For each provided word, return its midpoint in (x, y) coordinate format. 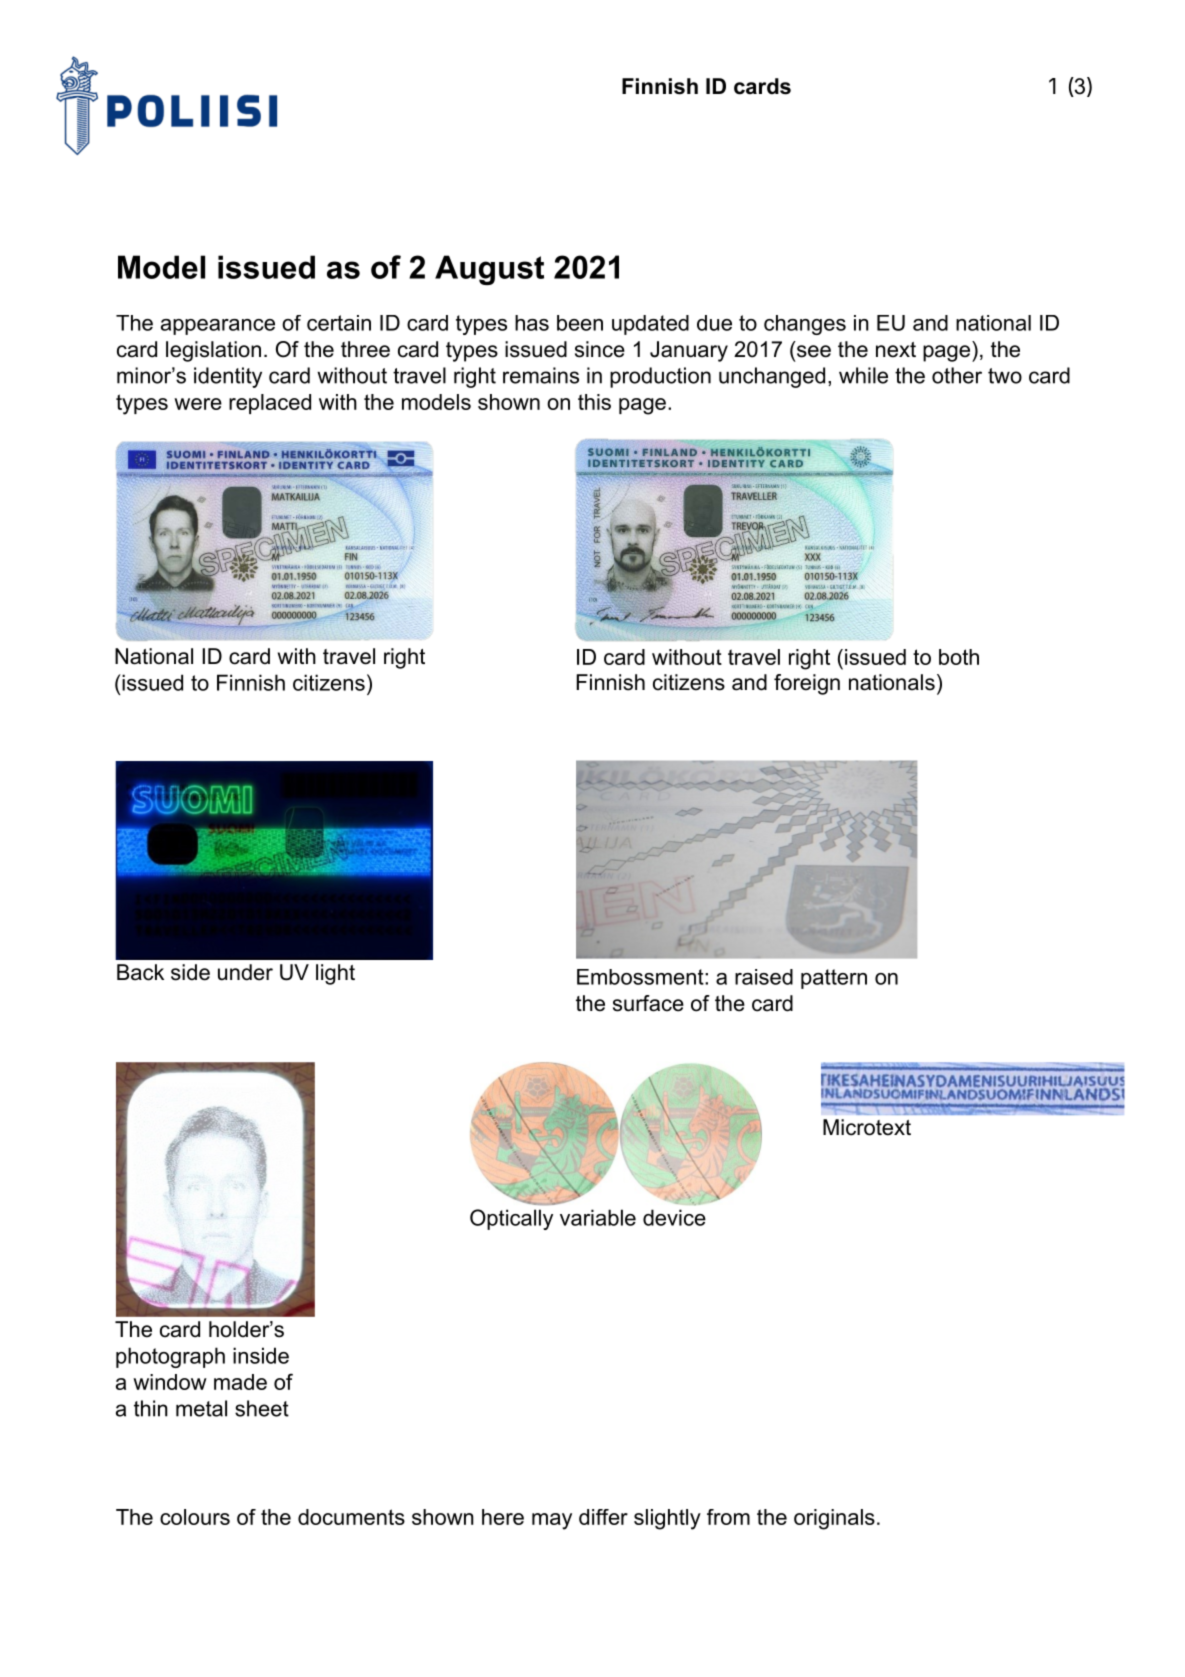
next (896, 350)
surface (648, 1003)
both (959, 657)
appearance (218, 327)
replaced (270, 404)
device (674, 1217)
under (245, 972)
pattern (834, 979)
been (580, 323)
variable (598, 1217)
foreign (807, 684)
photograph (170, 1357)
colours (195, 1517)
